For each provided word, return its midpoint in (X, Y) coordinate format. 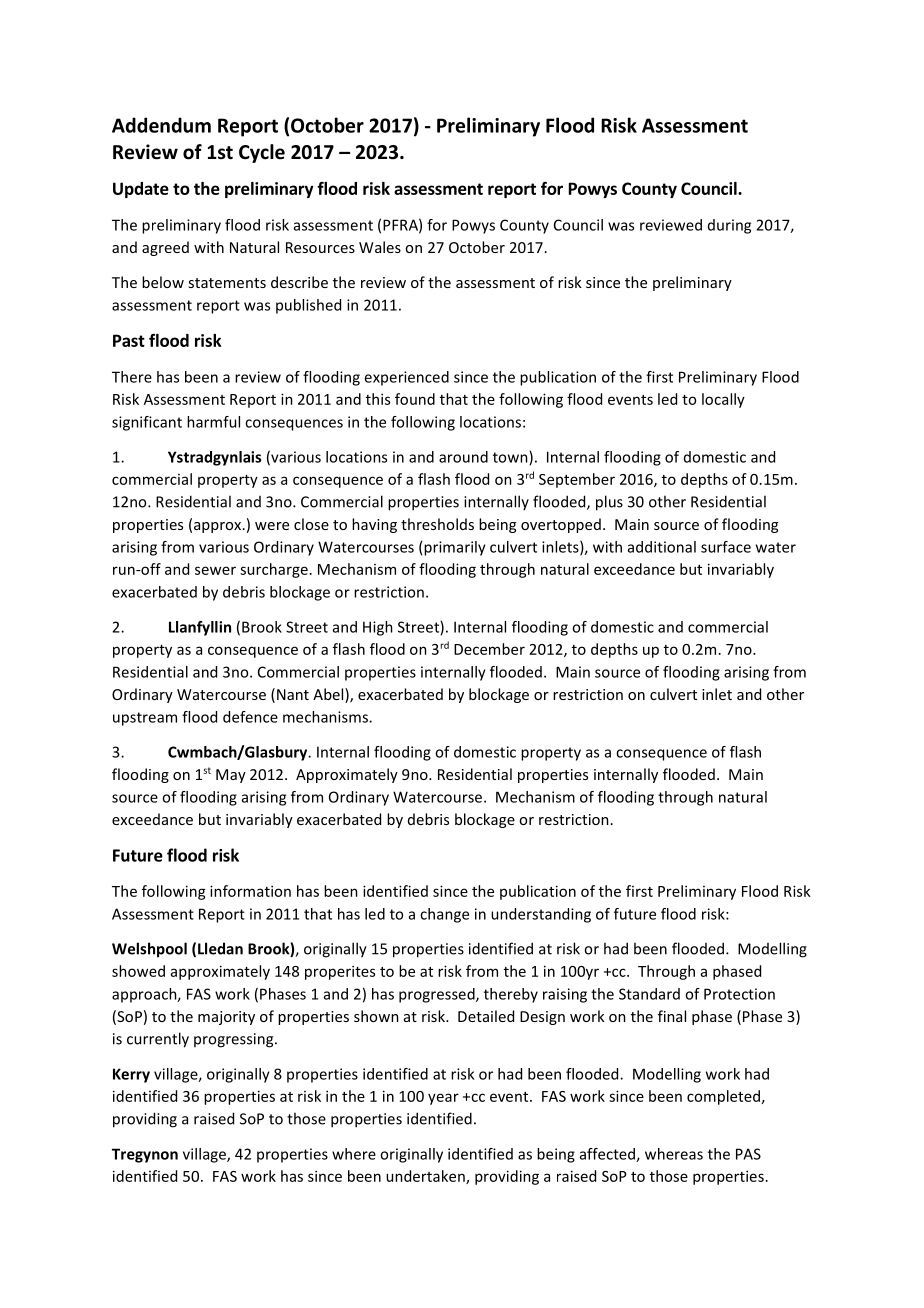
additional (662, 547)
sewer (215, 570)
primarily (455, 548)
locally (723, 400)
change (444, 915)
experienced (406, 378)
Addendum (161, 125)
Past (129, 340)
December (489, 649)
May (231, 776)
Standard (649, 994)
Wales (380, 247)
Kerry (131, 1075)
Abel (329, 695)
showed (138, 971)
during (729, 226)
